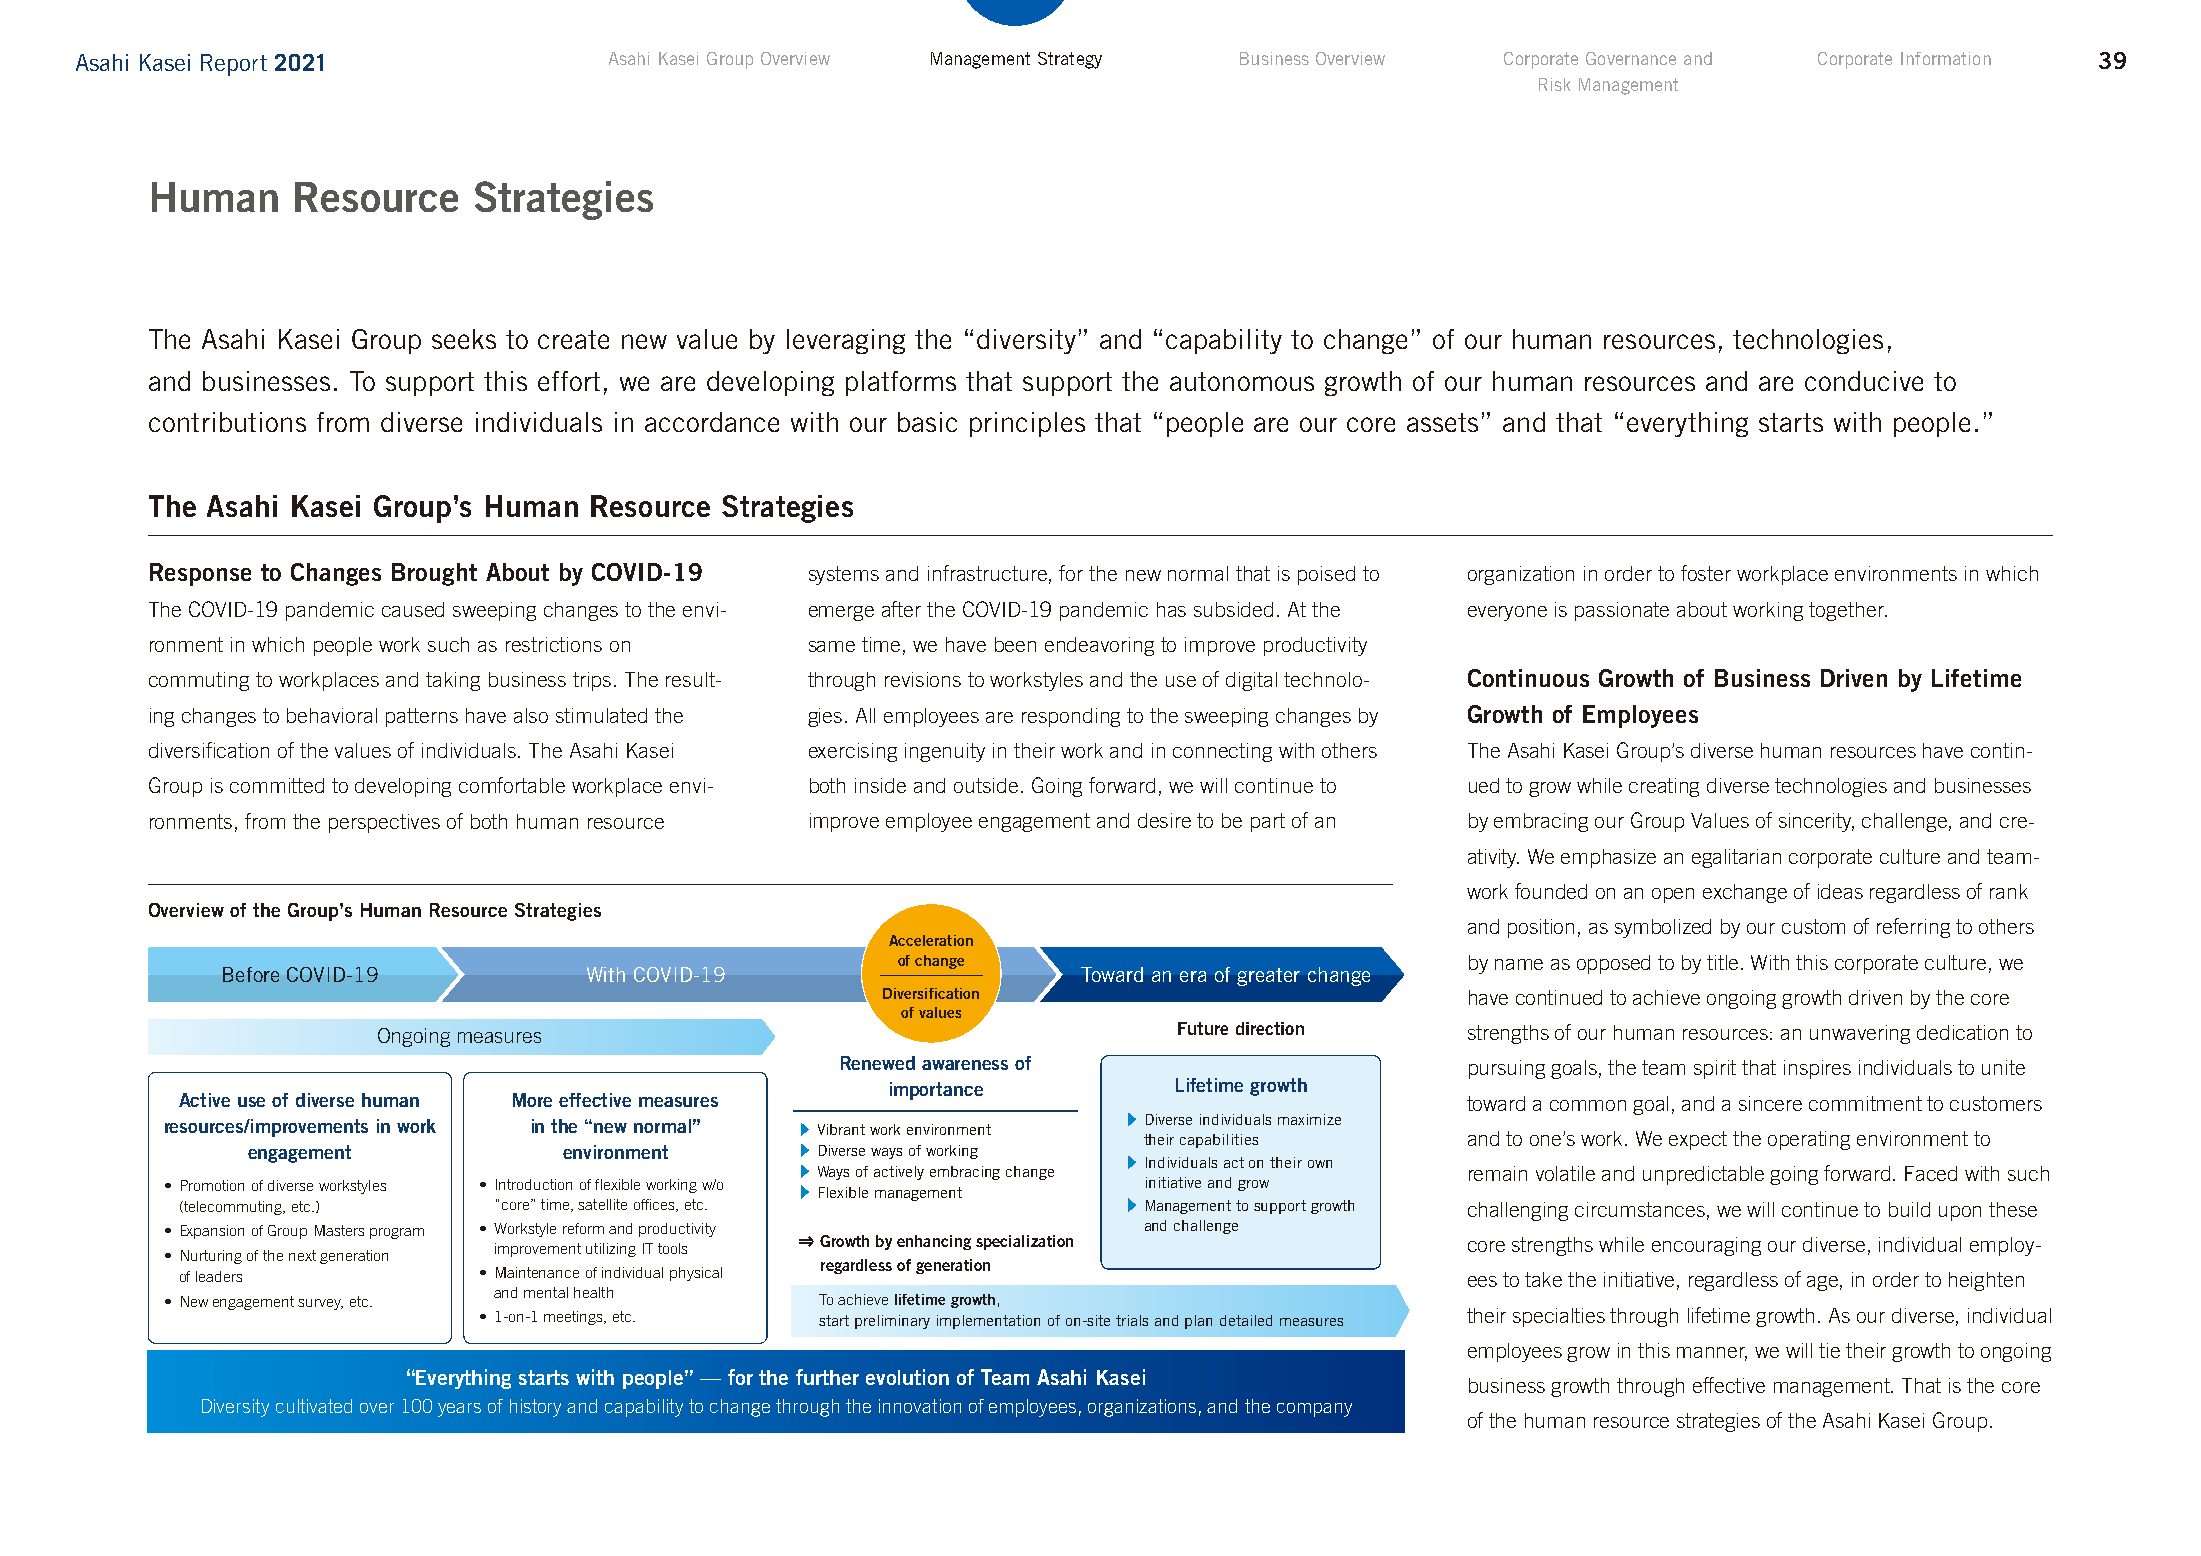  What do you see at coordinates (1132, 1320) in the document?
I see `trials` at bounding box center [1132, 1320].
